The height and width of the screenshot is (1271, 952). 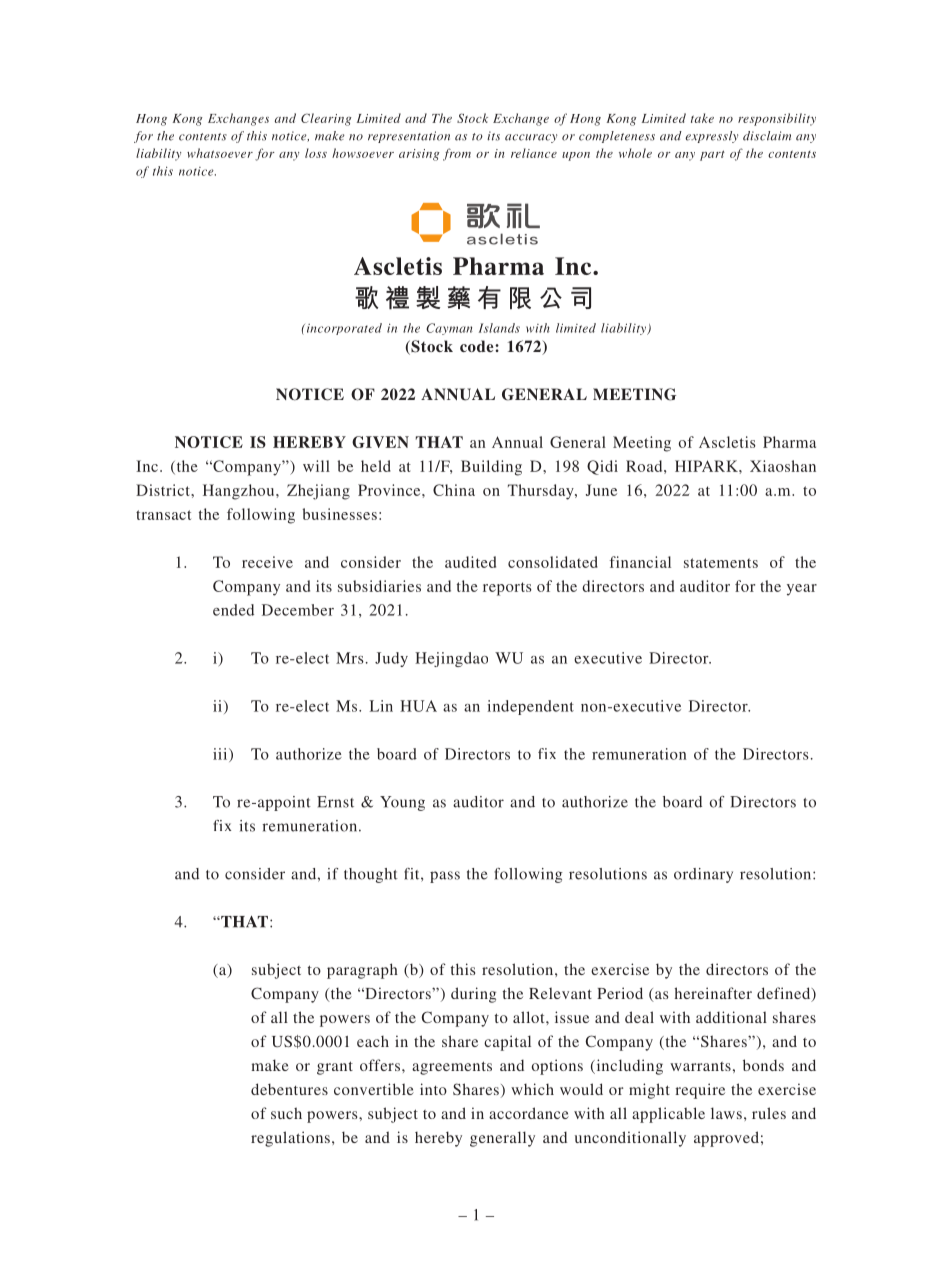 What do you see at coordinates (286, 1113) in the screenshot?
I see `such` at bounding box center [286, 1113].
